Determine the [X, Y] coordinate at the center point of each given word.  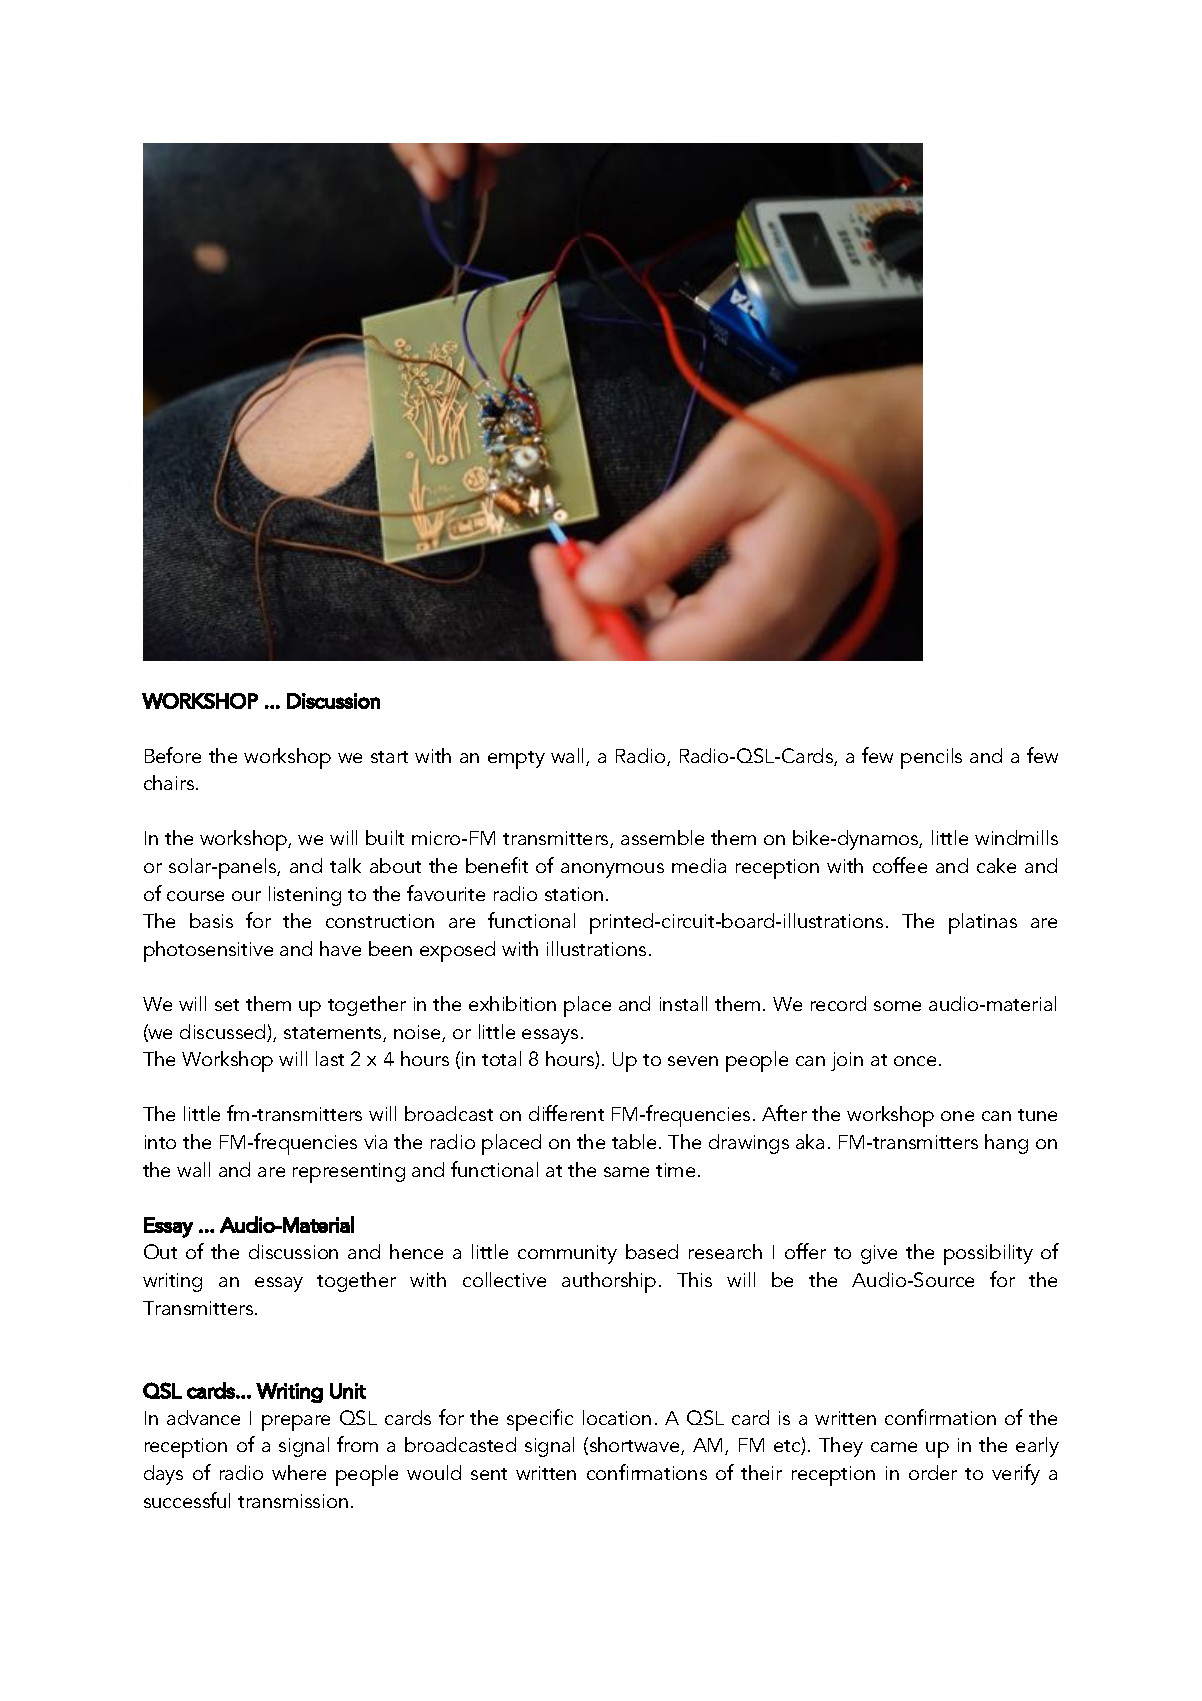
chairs [170, 782]
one [957, 1116]
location [617, 1417]
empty [516, 760]
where [299, 1472]
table [634, 1141]
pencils [931, 758]
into [160, 1142]
